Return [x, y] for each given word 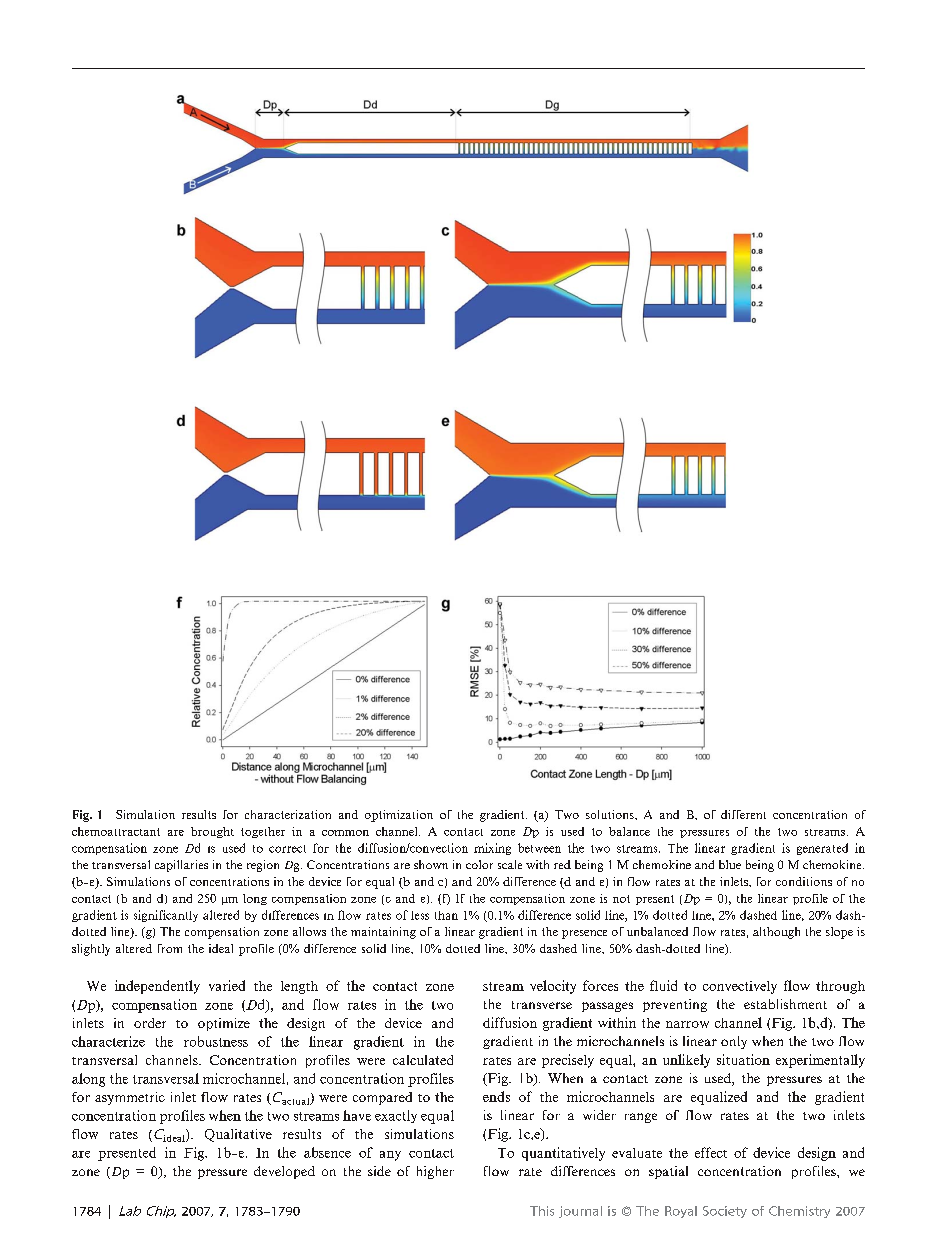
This [542, 1211]
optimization [399, 816]
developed [284, 1172]
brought [212, 832]
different [743, 814]
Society [725, 1212]
